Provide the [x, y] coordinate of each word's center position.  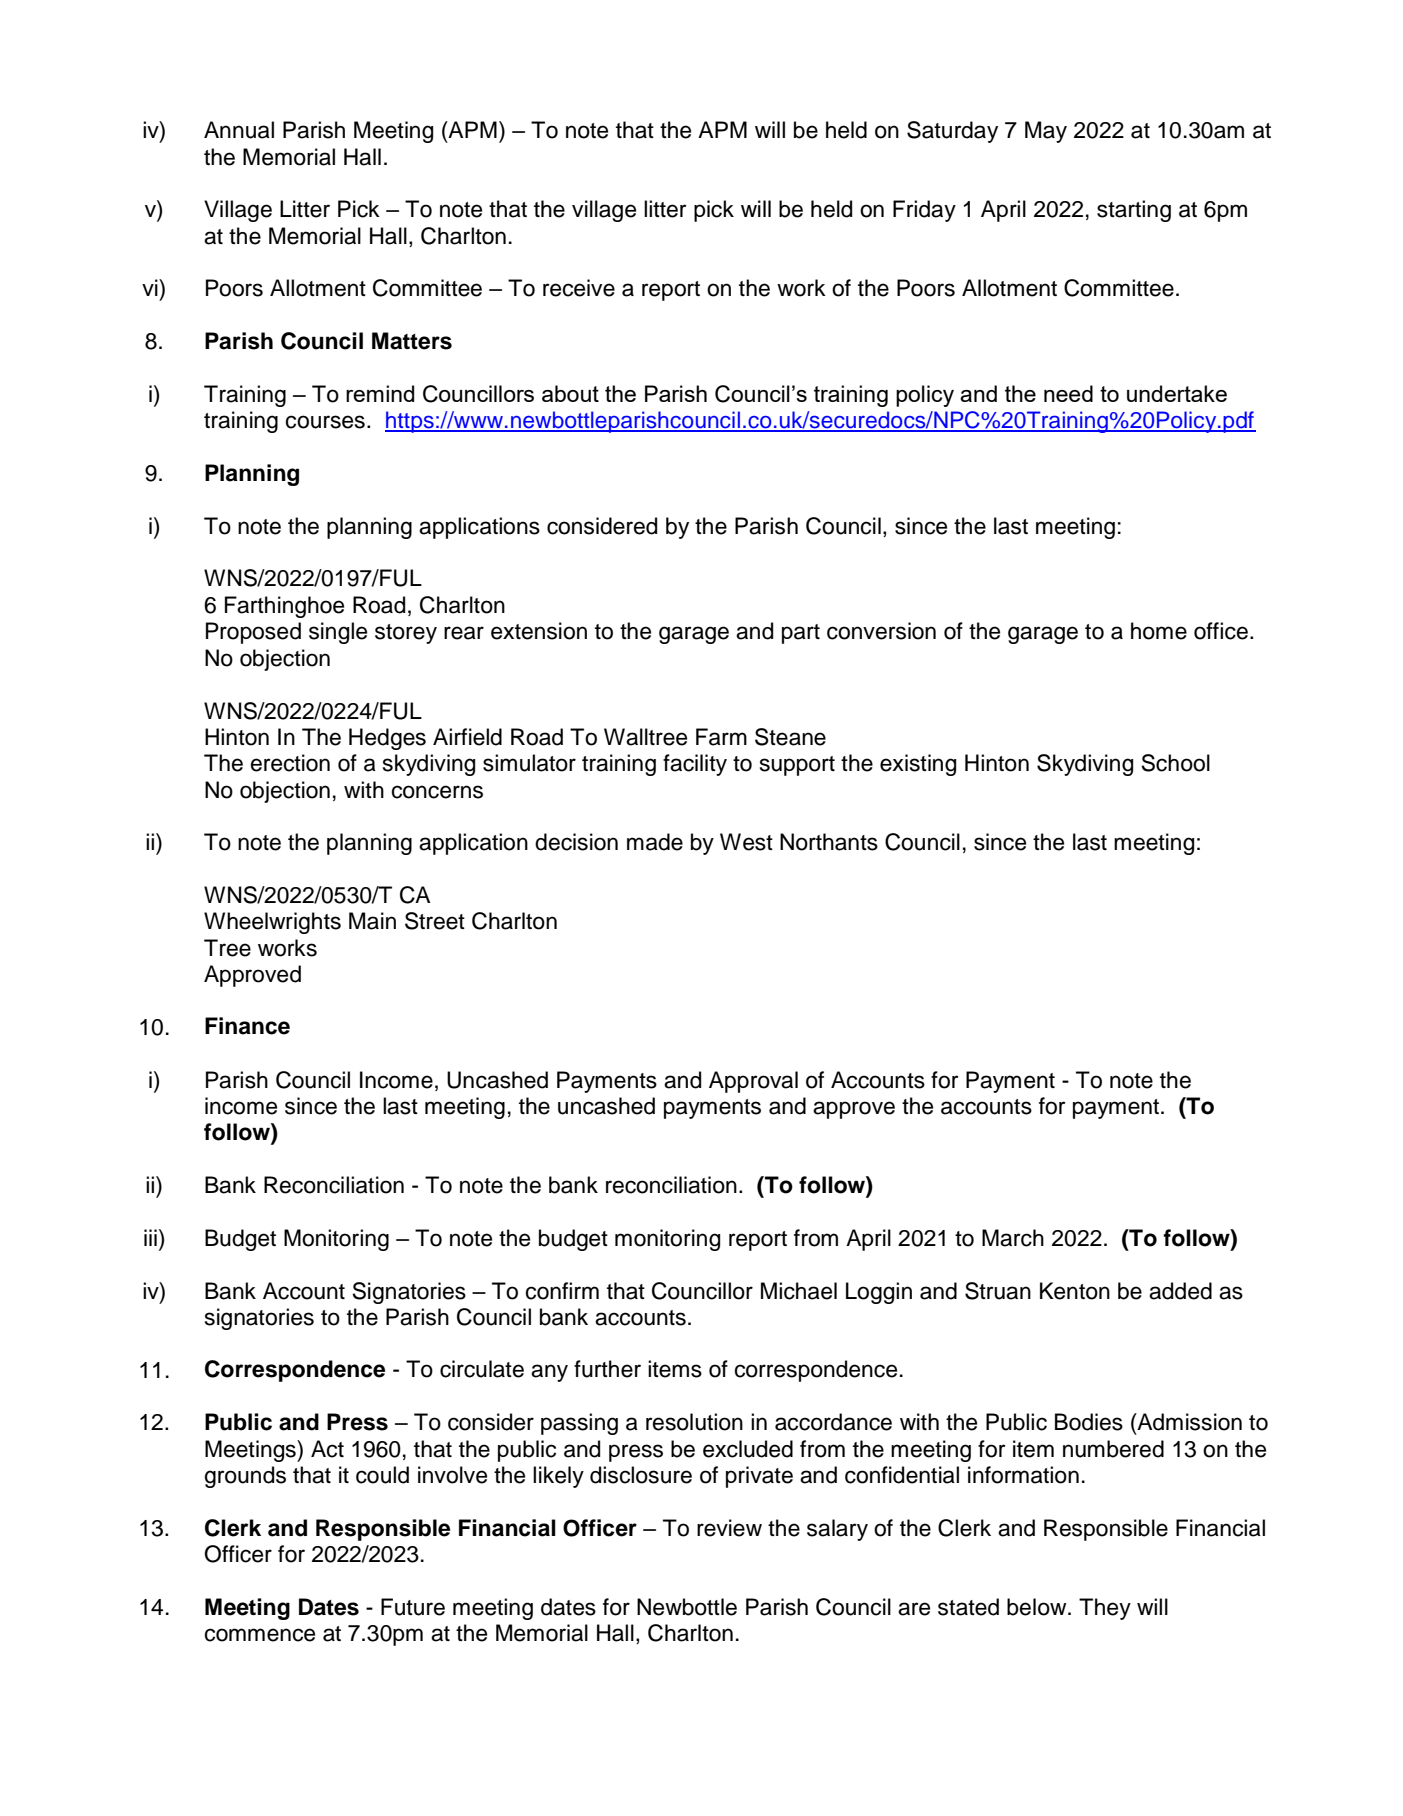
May [1046, 132]
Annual [239, 130]
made [655, 842]
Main [372, 921]
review [729, 1528]
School [1175, 763]
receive [579, 288]
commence [260, 1635]
